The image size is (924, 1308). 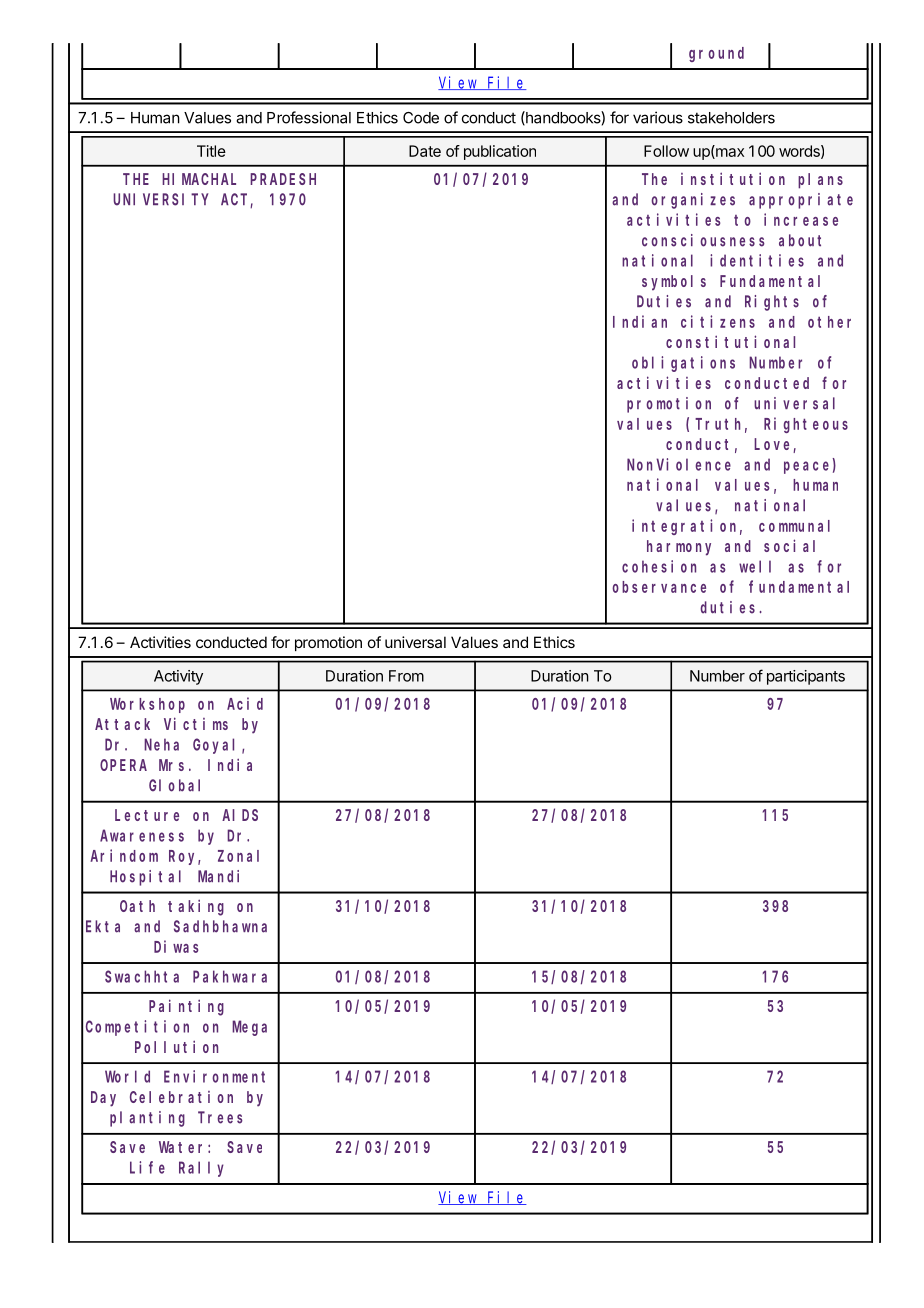 I want to click on Title, so click(x=211, y=151).
